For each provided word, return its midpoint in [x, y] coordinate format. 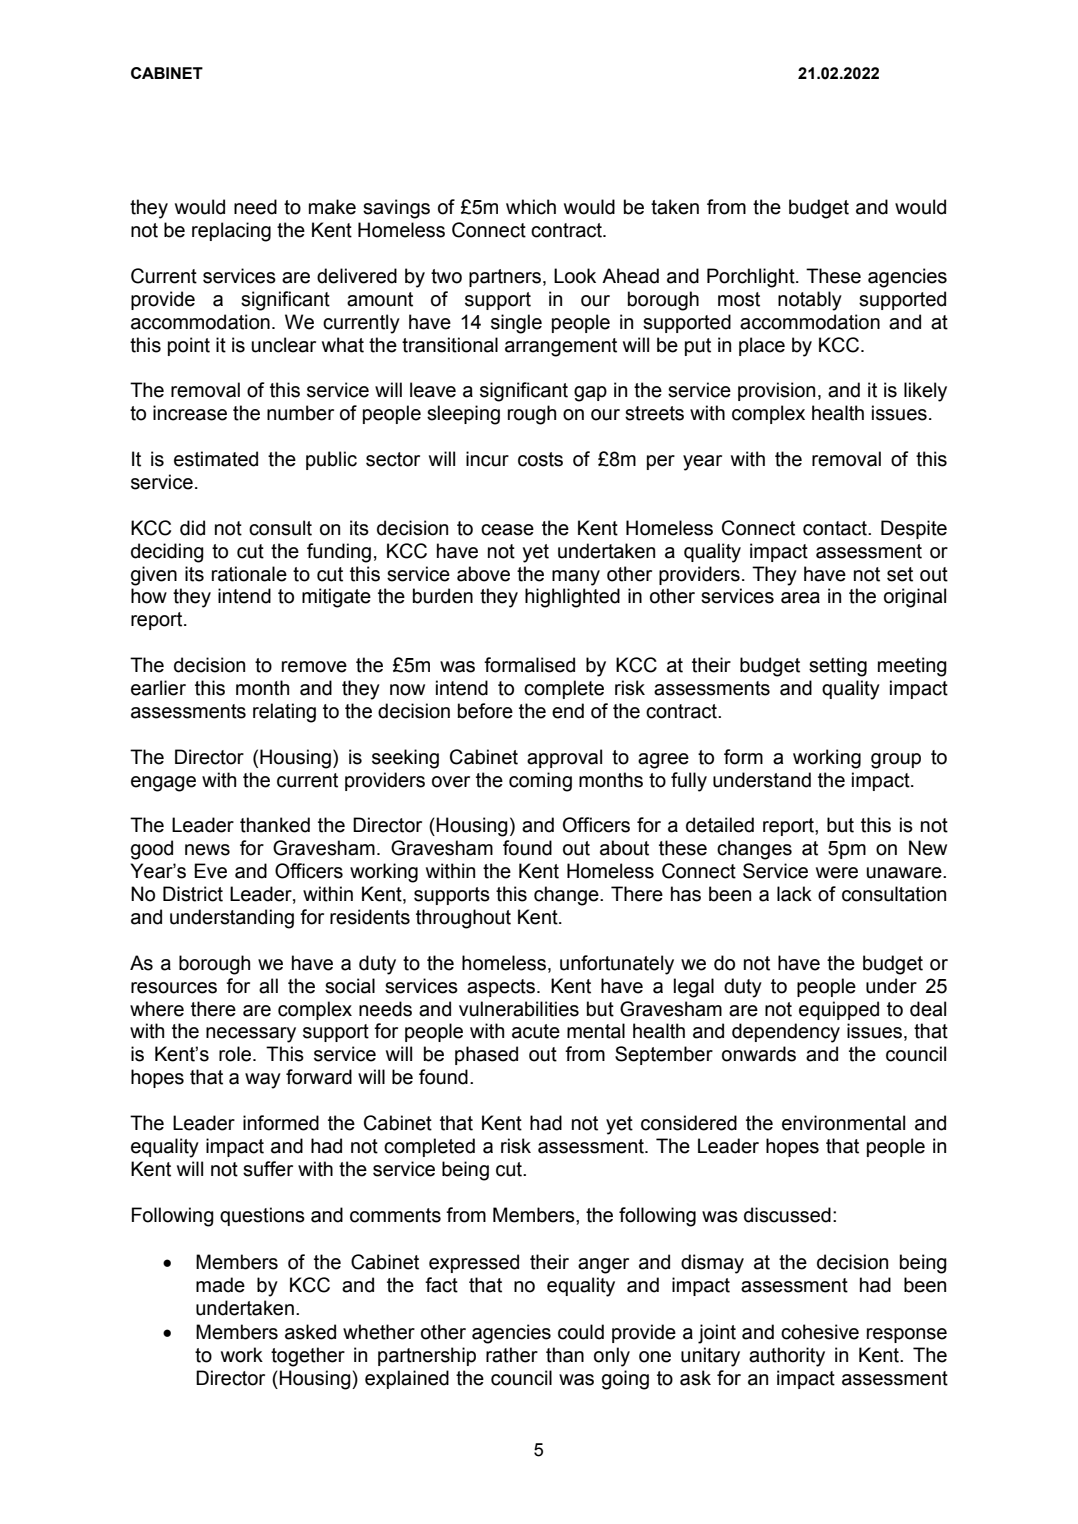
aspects [501, 988]
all [268, 986]
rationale [249, 574]
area [800, 598]
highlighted [572, 598]
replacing [231, 232]
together [308, 1357]
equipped [839, 1010]
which [531, 207]
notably [810, 301]
